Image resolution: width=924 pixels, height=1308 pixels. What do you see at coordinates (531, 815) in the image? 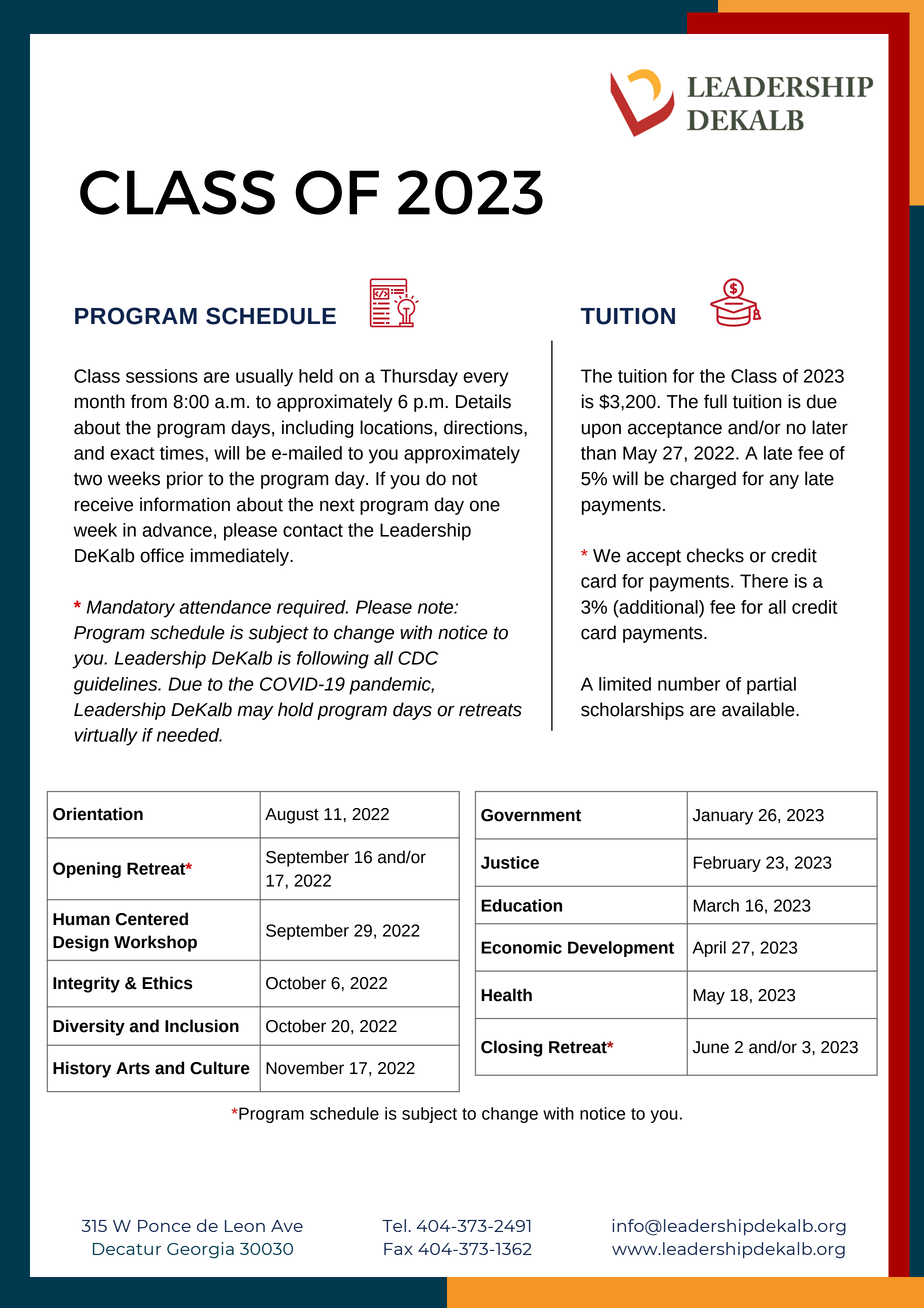
I see `Government` at bounding box center [531, 815].
